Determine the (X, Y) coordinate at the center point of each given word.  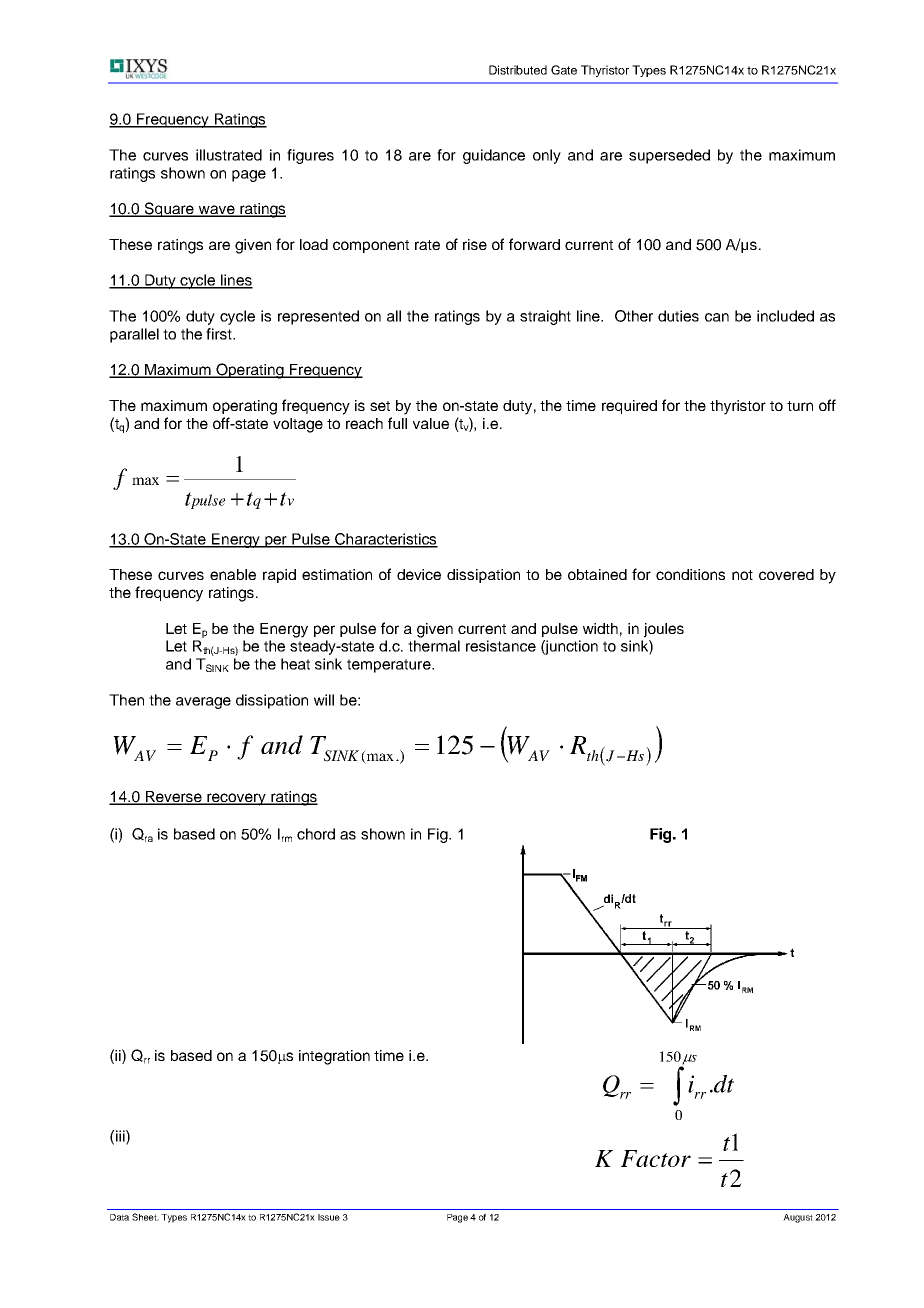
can (717, 317)
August (798, 1218)
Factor (656, 1158)
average (203, 703)
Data (119, 1217)
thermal (434, 646)
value (431, 423)
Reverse (173, 798)
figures (310, 156)
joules (664, 630)
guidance (494, 156)
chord (316, 834)
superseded (669, 156)
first (220, 334)
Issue (329, 1217)
